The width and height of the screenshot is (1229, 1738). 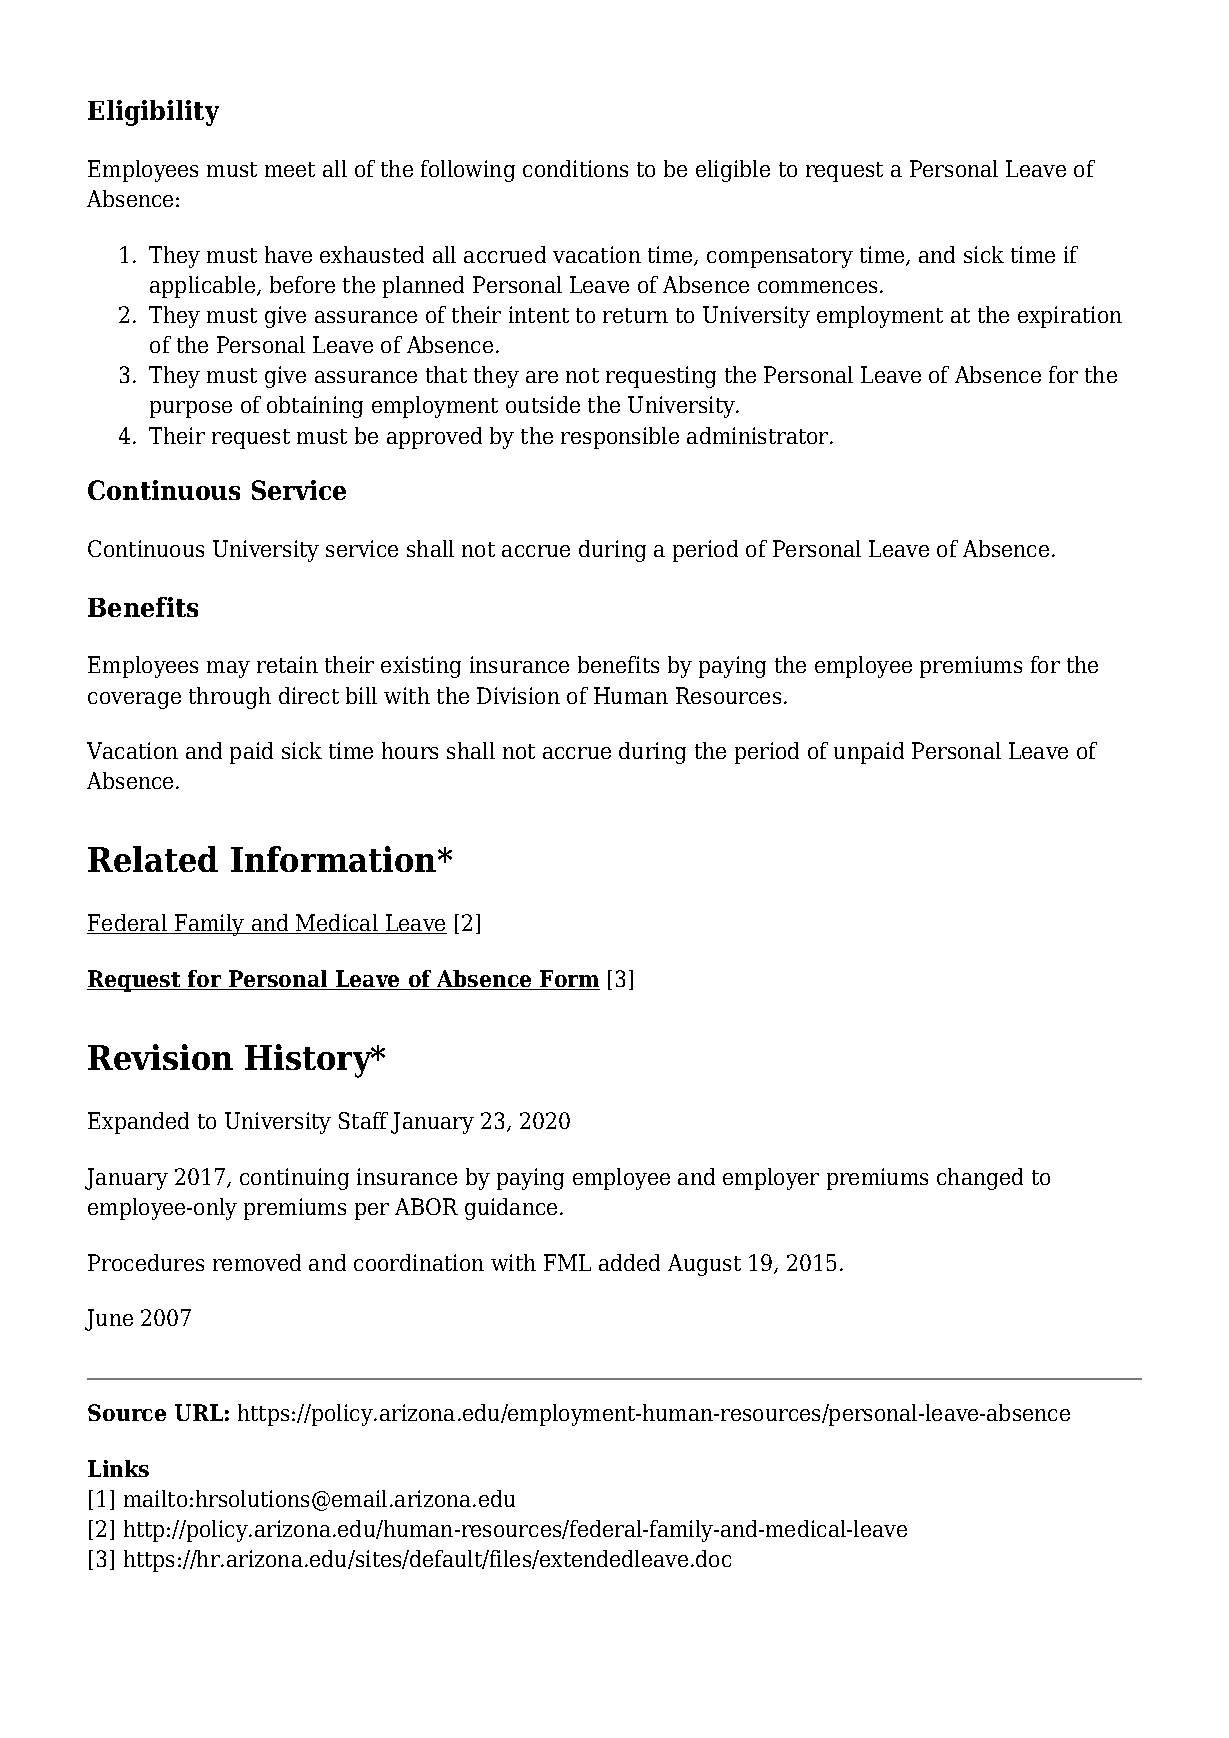 What do you see at coordinates (153, 859) in the screenshot?
I see `Related` at bounding box center [153, 859].
